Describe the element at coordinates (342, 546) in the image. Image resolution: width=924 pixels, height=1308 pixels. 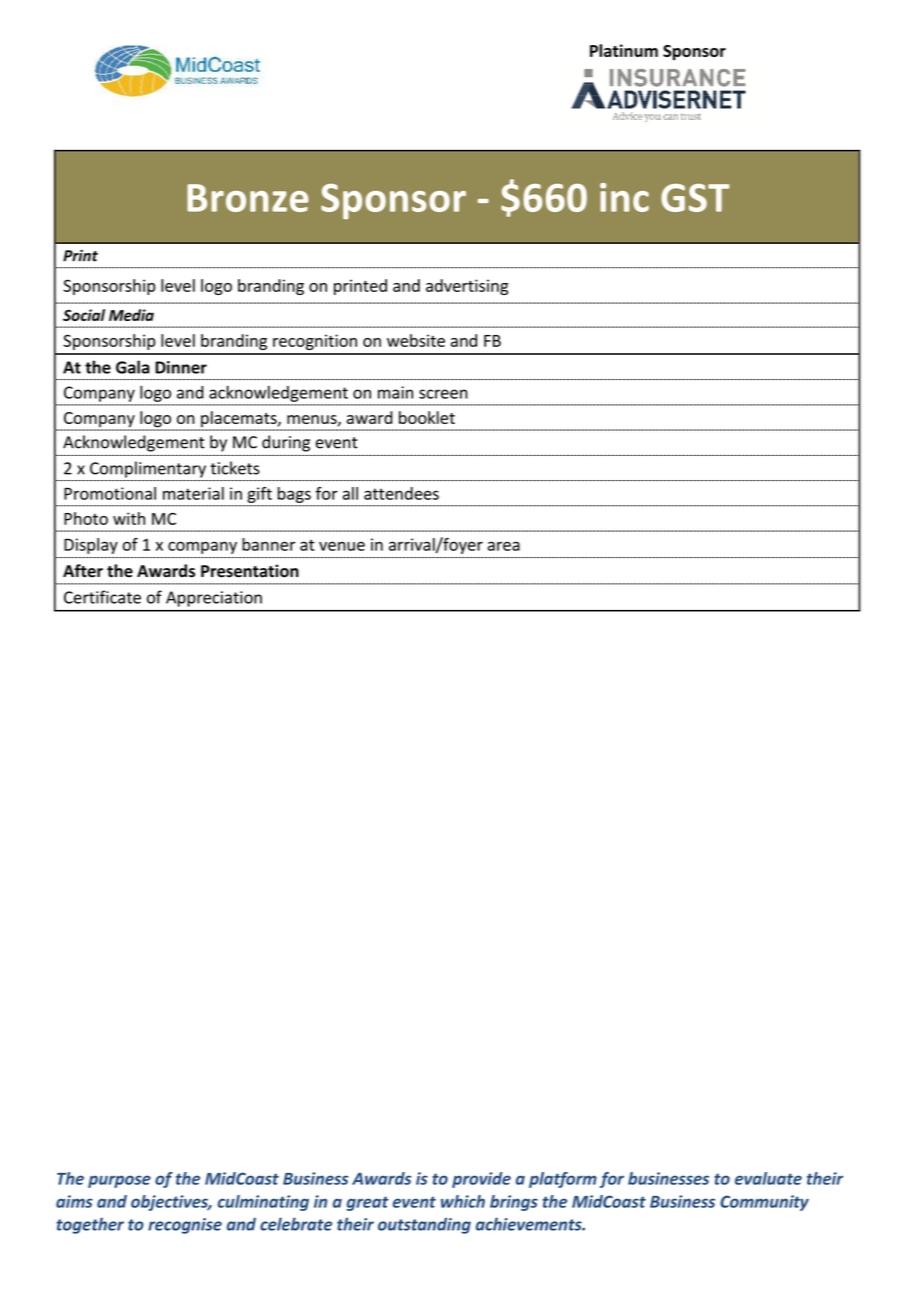
I see `venue` at that location.
